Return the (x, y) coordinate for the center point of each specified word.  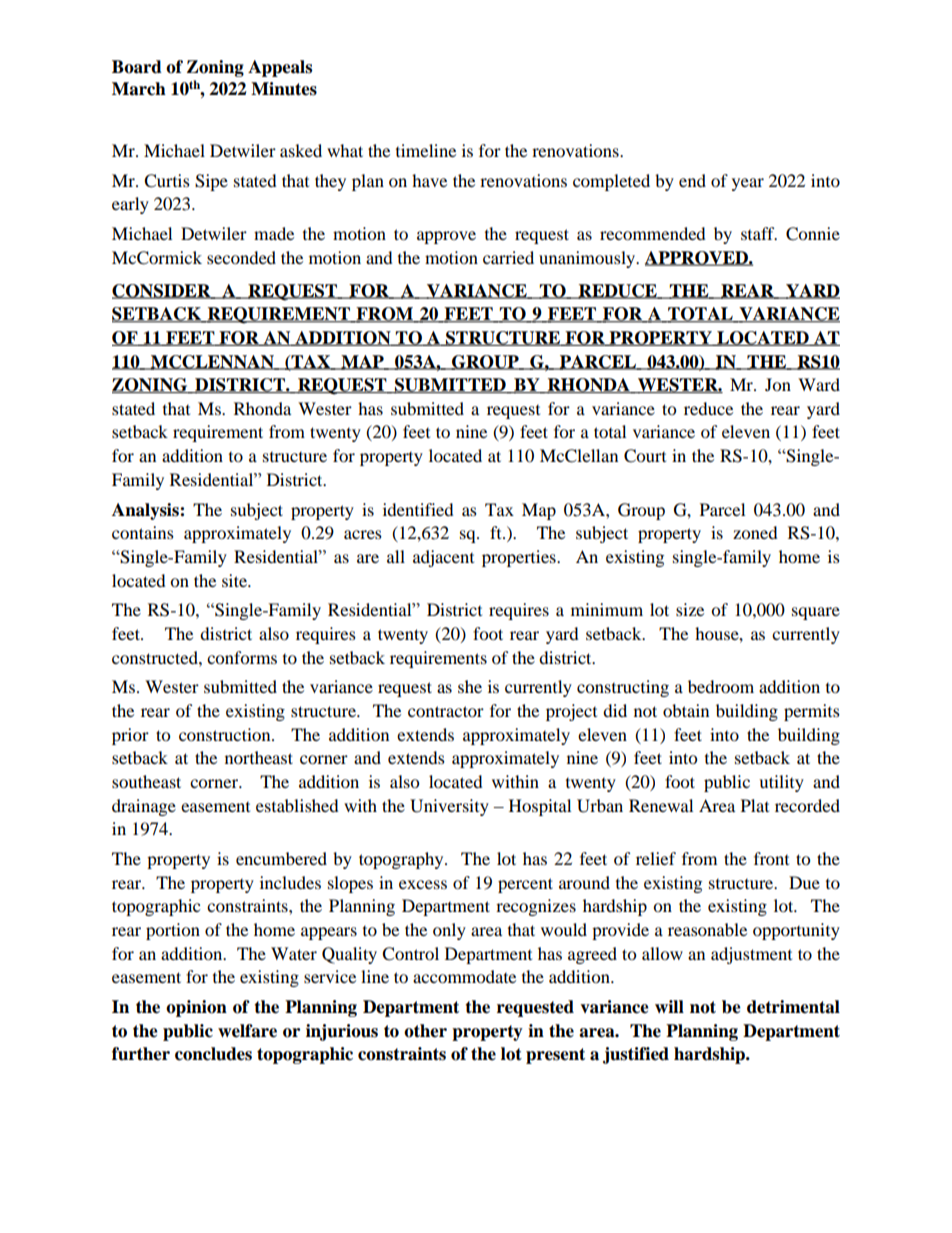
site (235, 580)
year (748, 184)
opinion (196, 1008)
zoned (755, 532)
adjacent (443, 558)
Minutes (284, 89)
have (429, 180)
